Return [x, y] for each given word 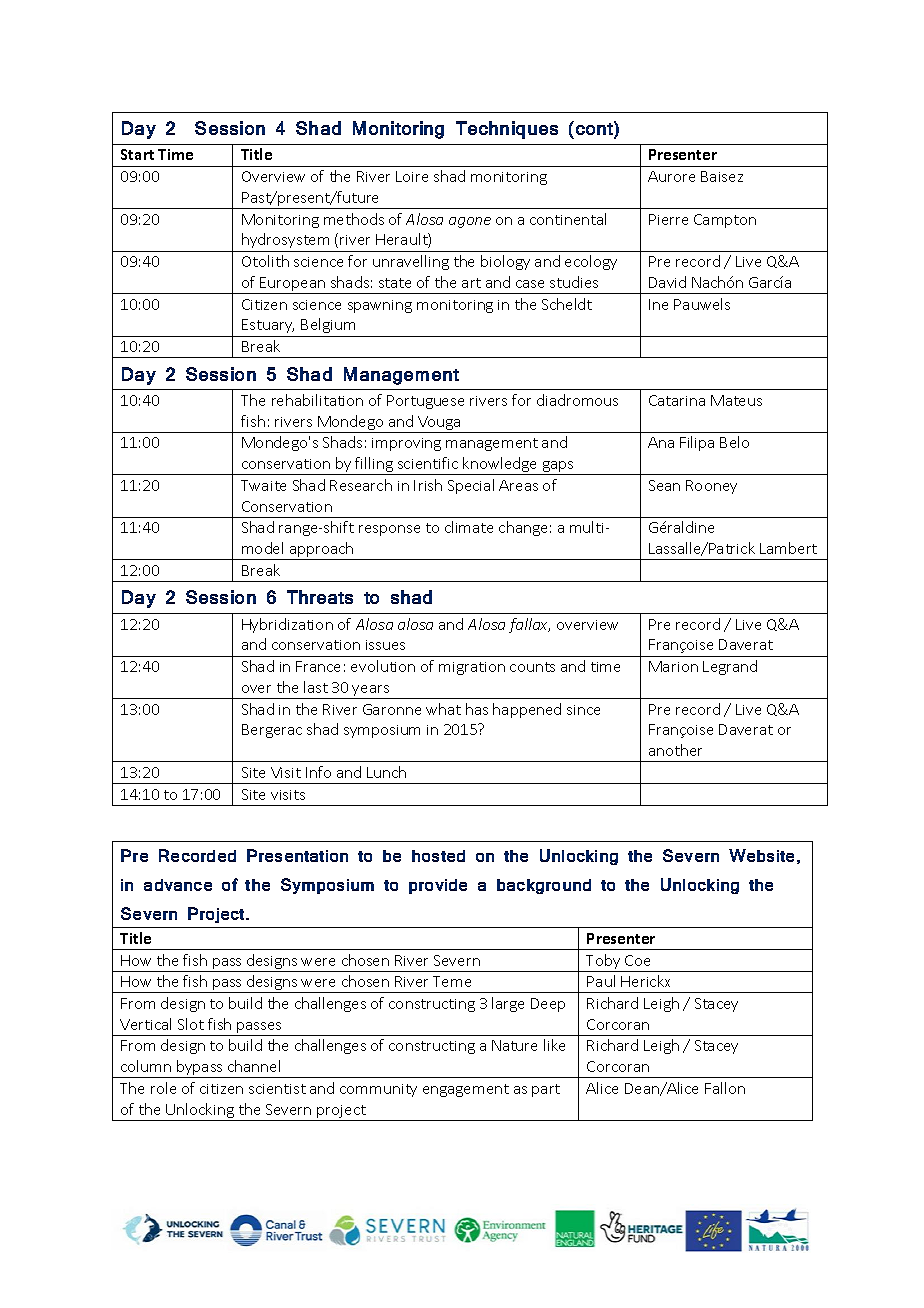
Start [137, 154]
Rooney [711, 487]
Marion [673, 666]
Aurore [671, 176]
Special [471, 486]
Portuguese [425, 402]
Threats [320, 597]
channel [254, 1066]
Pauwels [702, 304]
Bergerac [272, 731]
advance [178, 885]
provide [438, 886]
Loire [412, 176]
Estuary [268, 326]
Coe [637, 960]
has [477, 709]
